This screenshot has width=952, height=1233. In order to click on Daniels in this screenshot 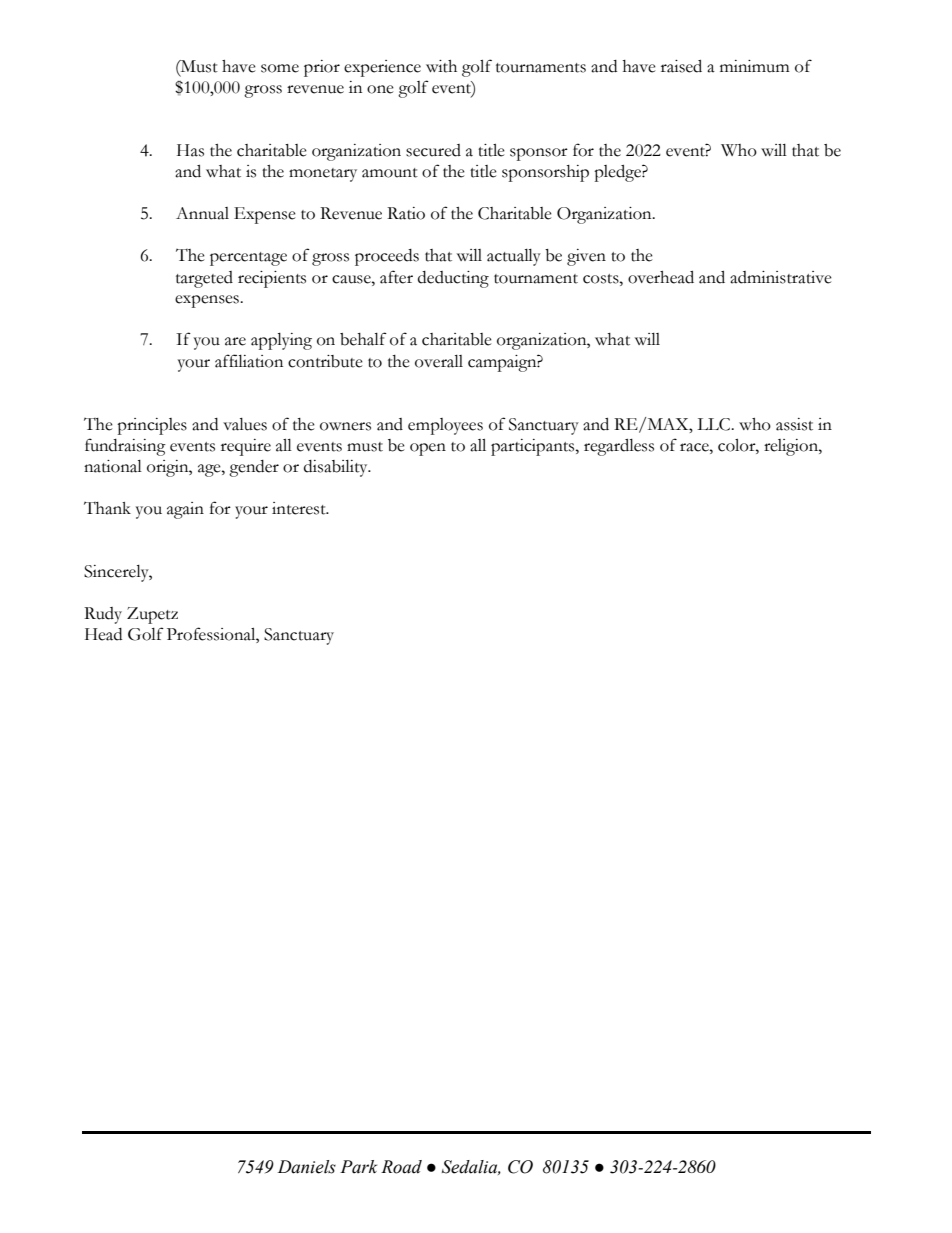, I will do `click(307, 1167)`.
